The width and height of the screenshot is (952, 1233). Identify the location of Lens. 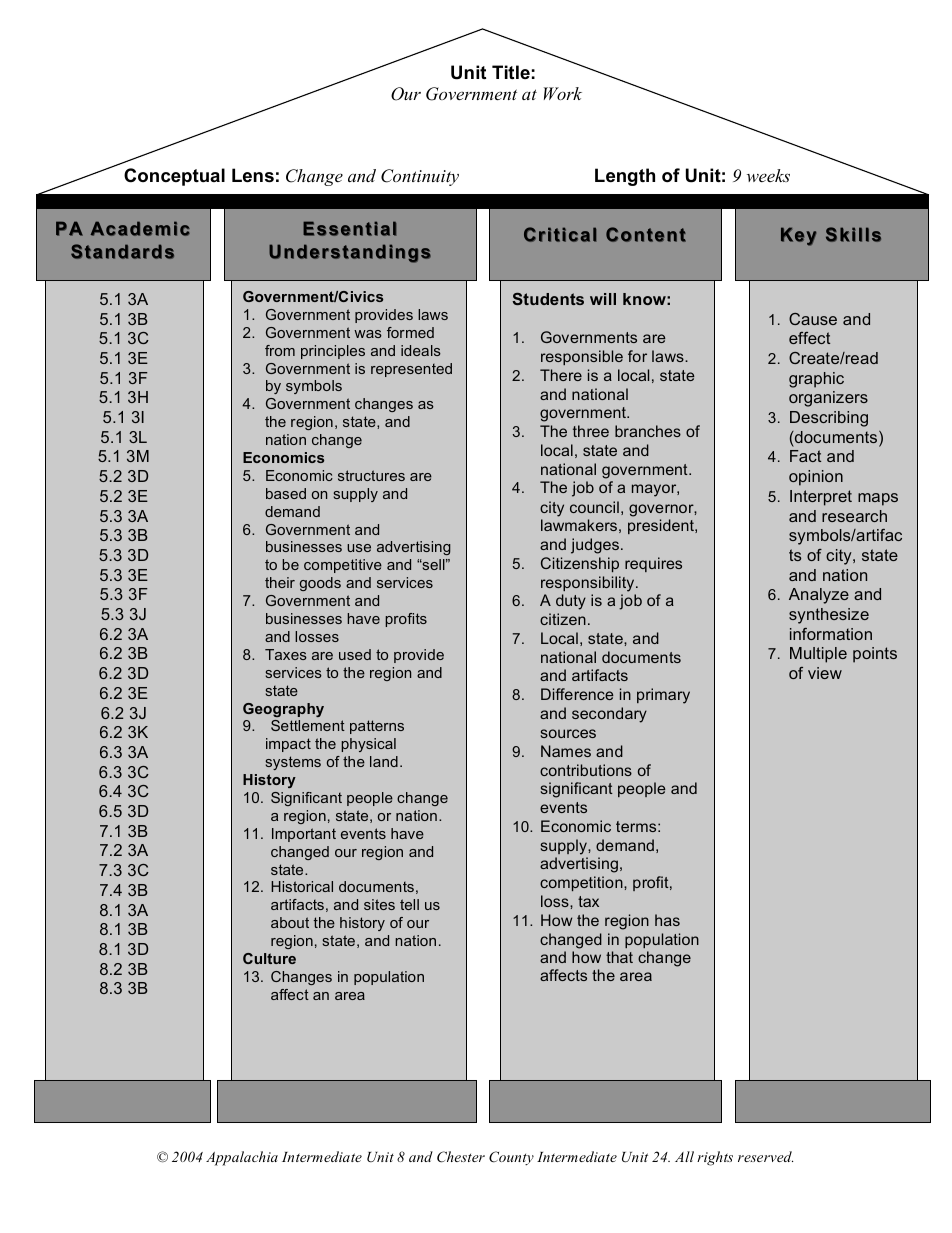
(253, 175).
